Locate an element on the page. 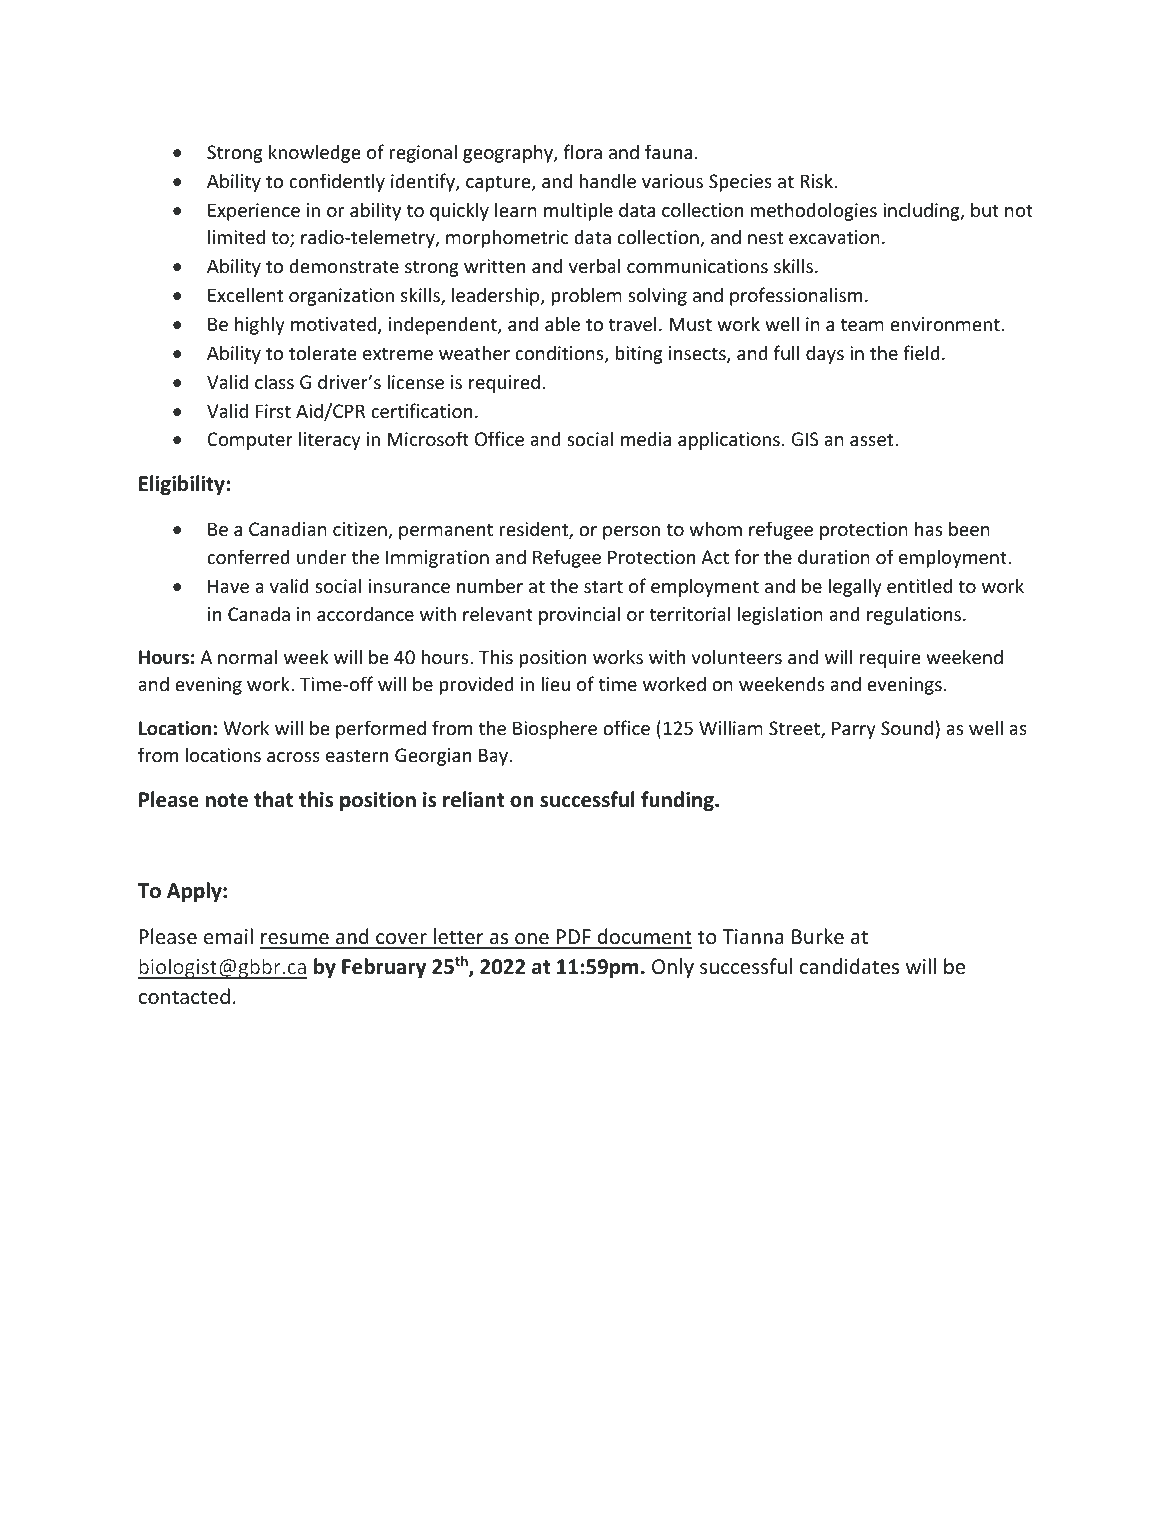 The height and width of the image is (1517, 1172). handle is located at coordinates (608, 180).
